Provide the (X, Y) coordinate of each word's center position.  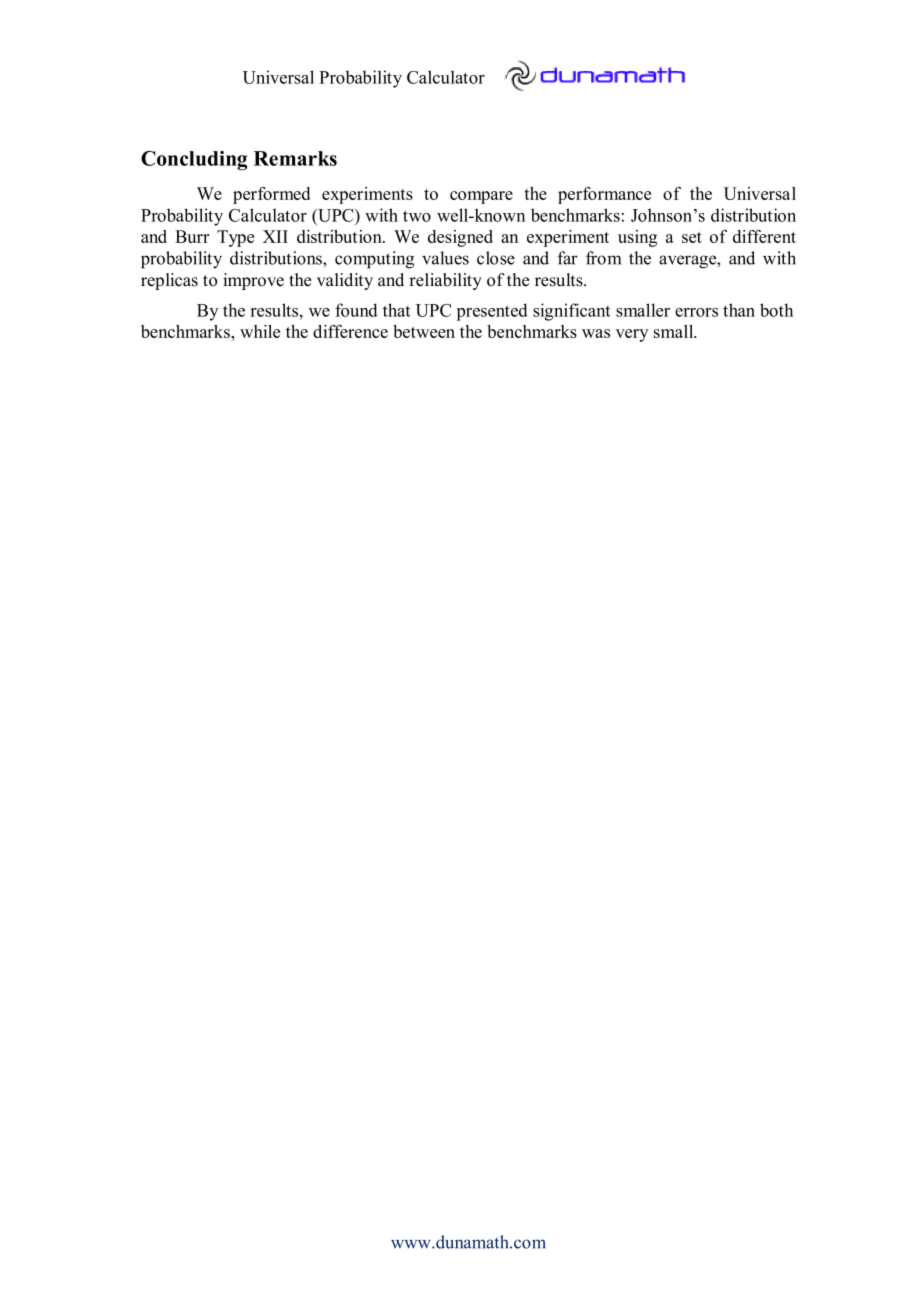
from (603, 258)
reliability (445, 281)
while (260, 331)
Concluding (194, 160)
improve (253, 281)
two (417, 216)
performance (604, 195)
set (692, 237)
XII (275, 236)
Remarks (295, 158)
